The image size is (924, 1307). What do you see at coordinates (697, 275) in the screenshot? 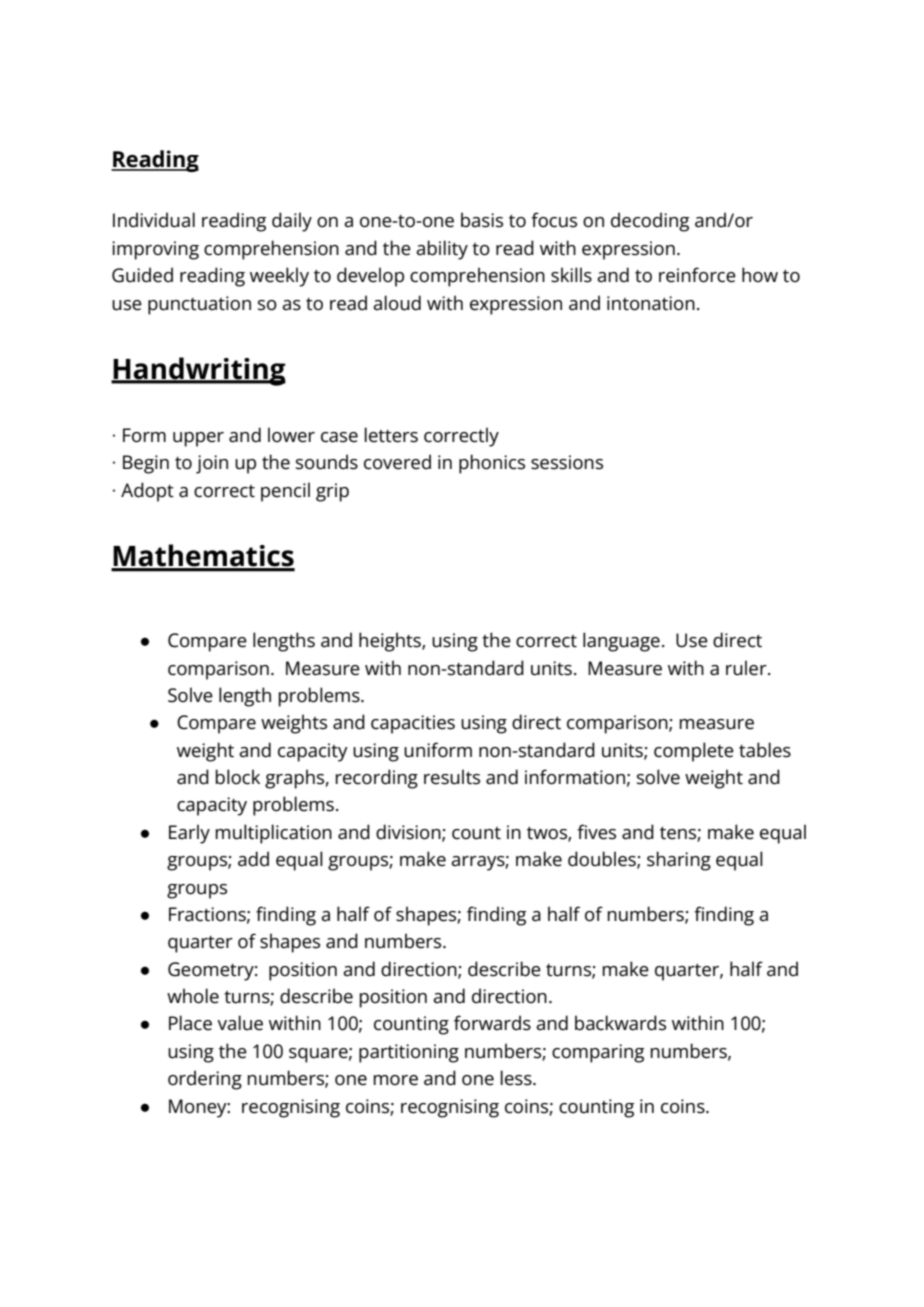
I see `reinforce` at bounding box center [697, 275].
